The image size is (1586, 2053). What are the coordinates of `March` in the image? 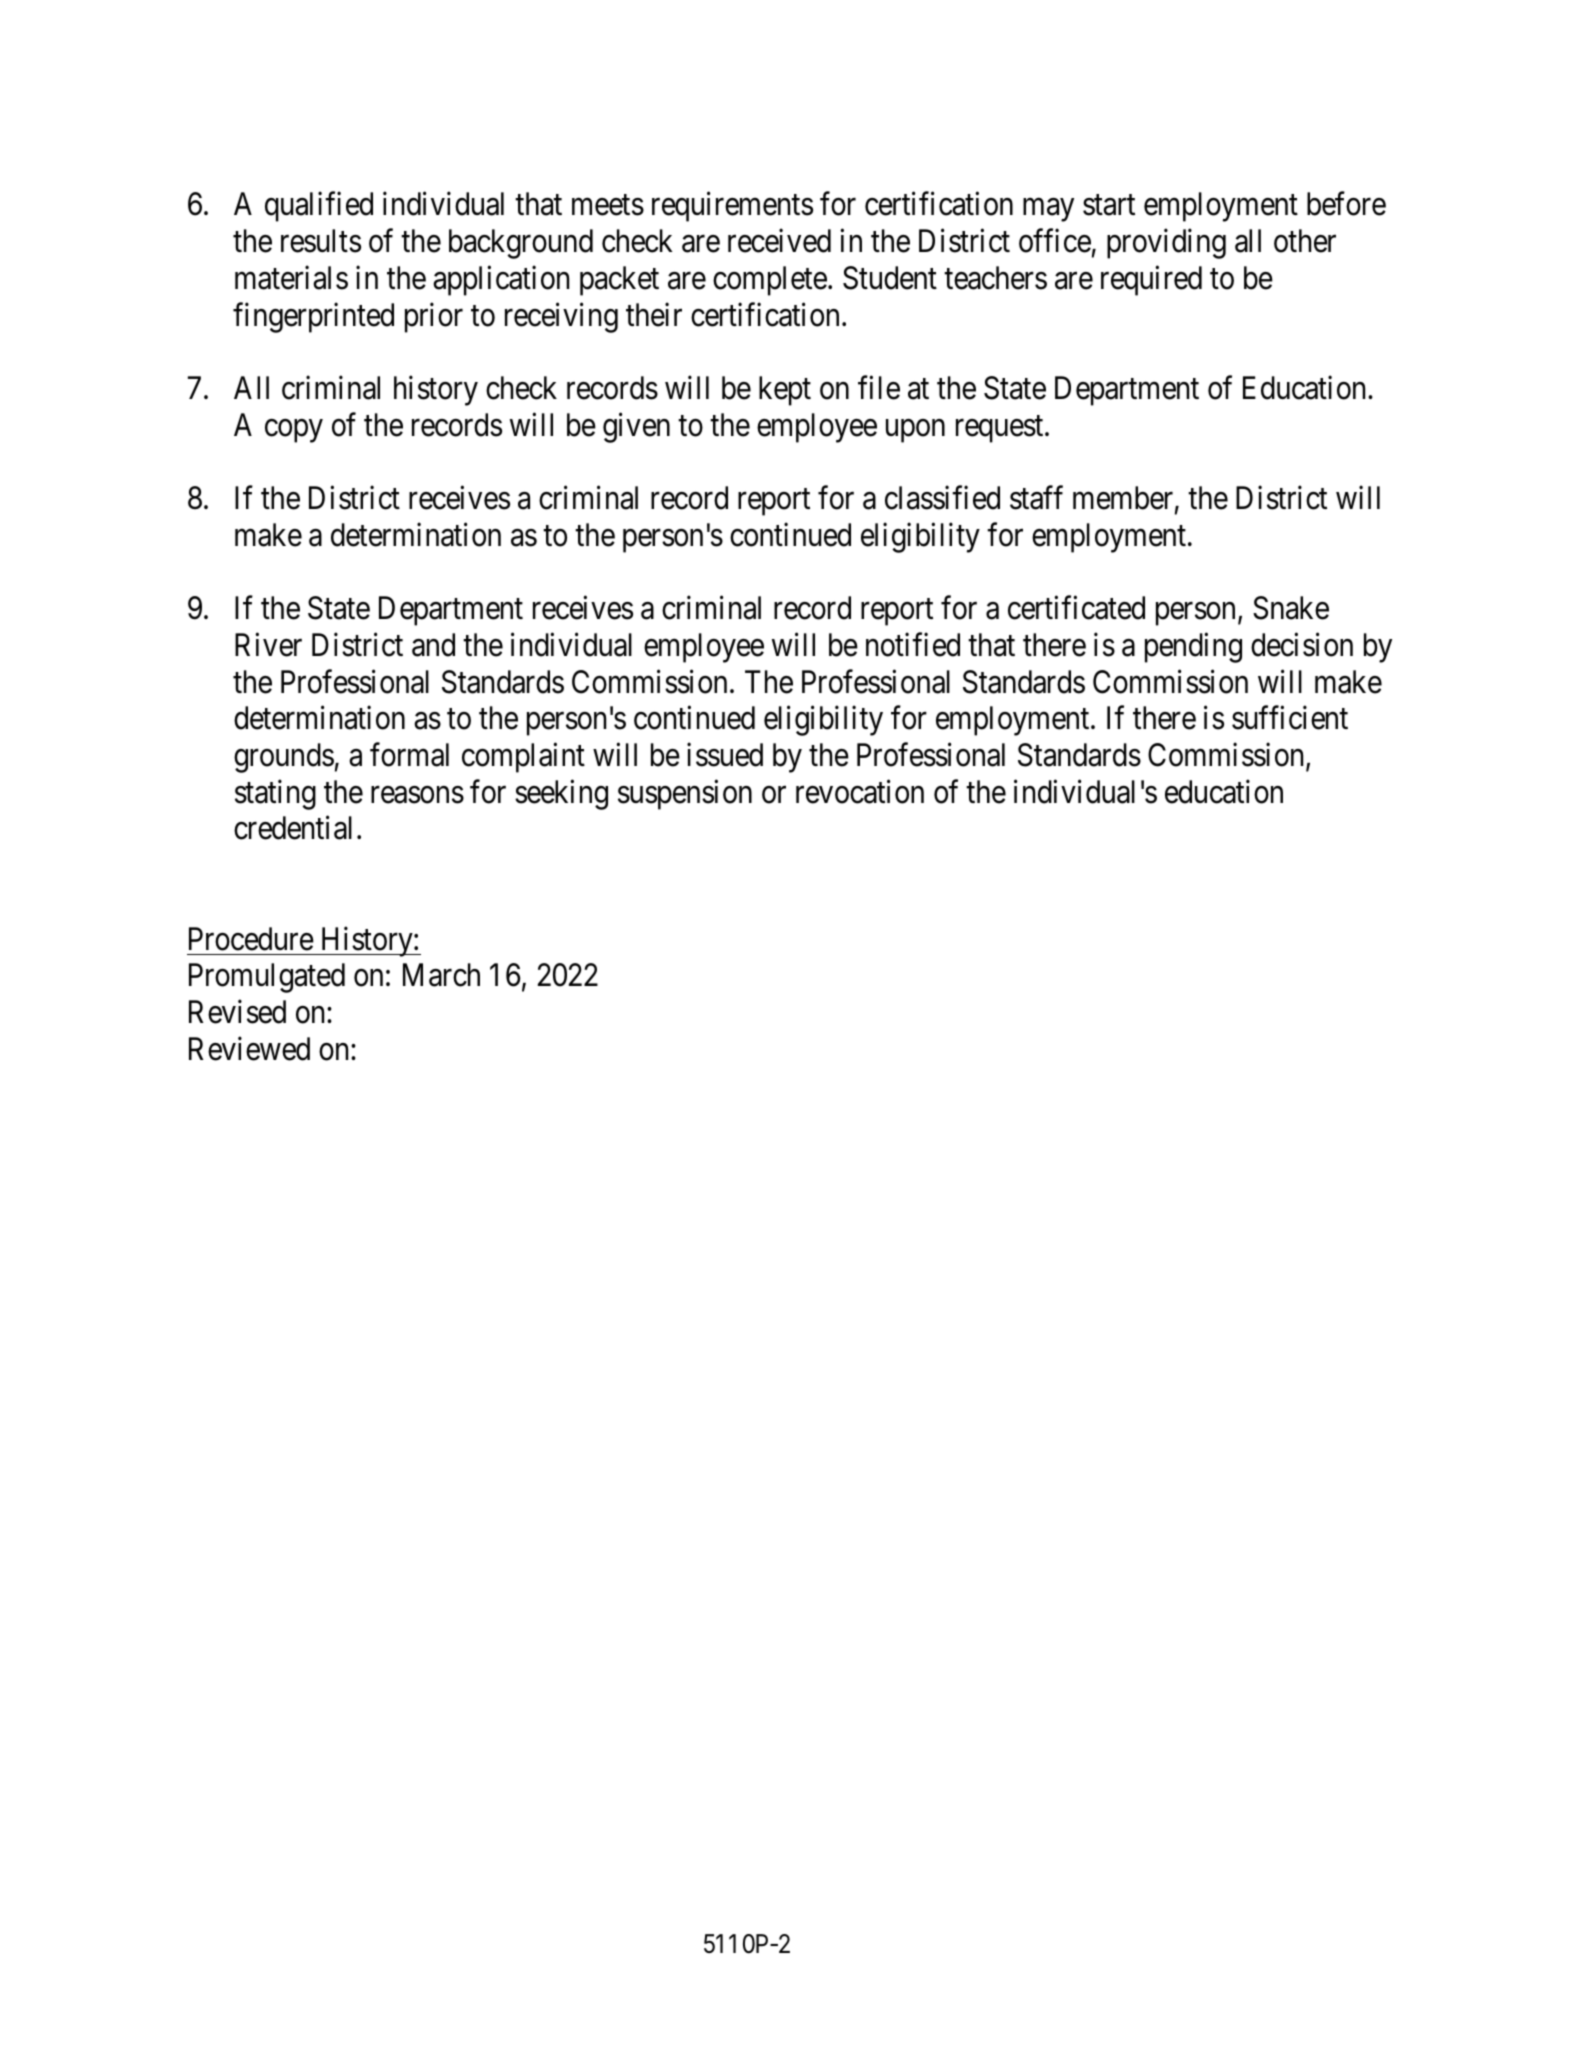 It's located at (441, 975).
